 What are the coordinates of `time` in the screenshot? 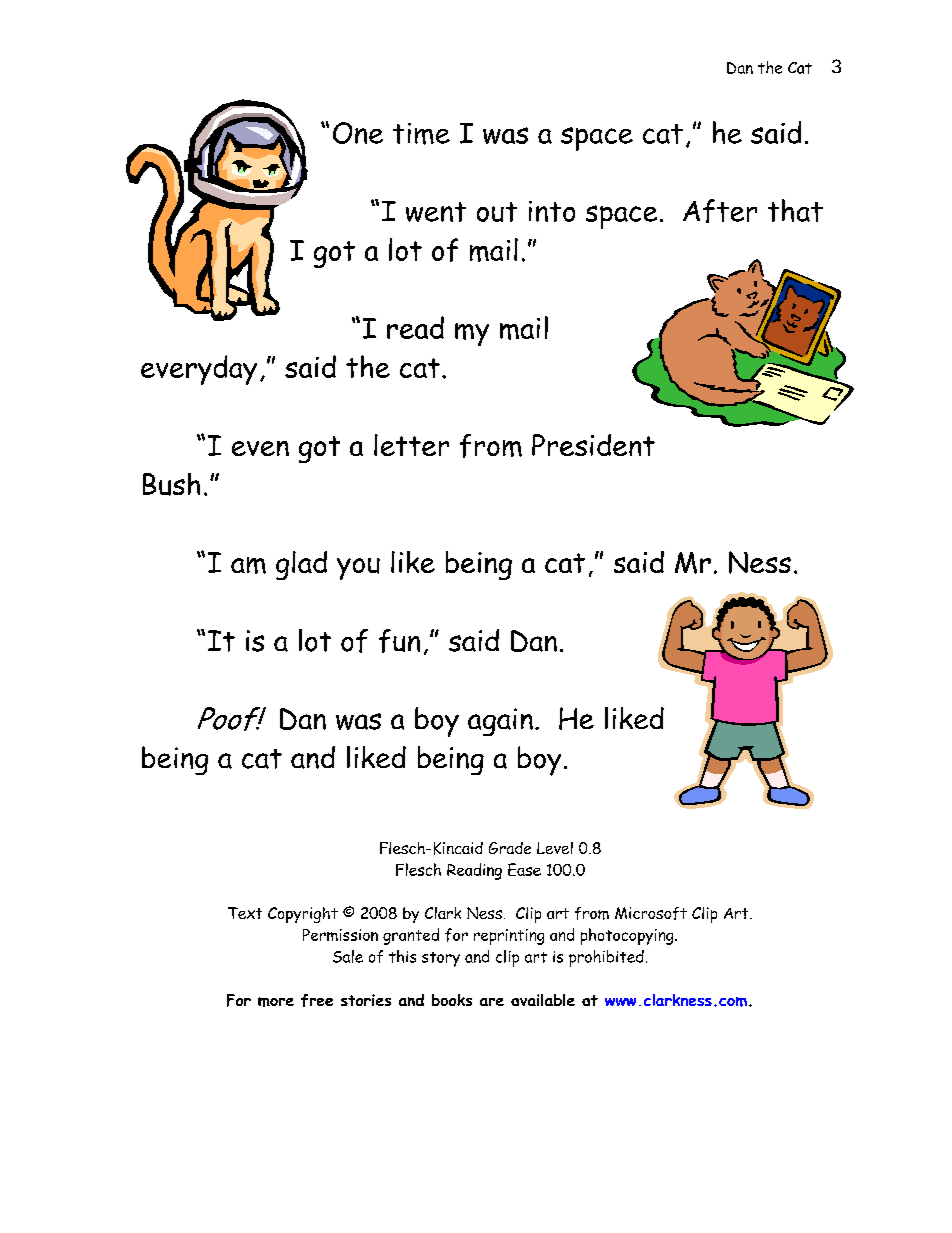 It's located at (421, 134).
